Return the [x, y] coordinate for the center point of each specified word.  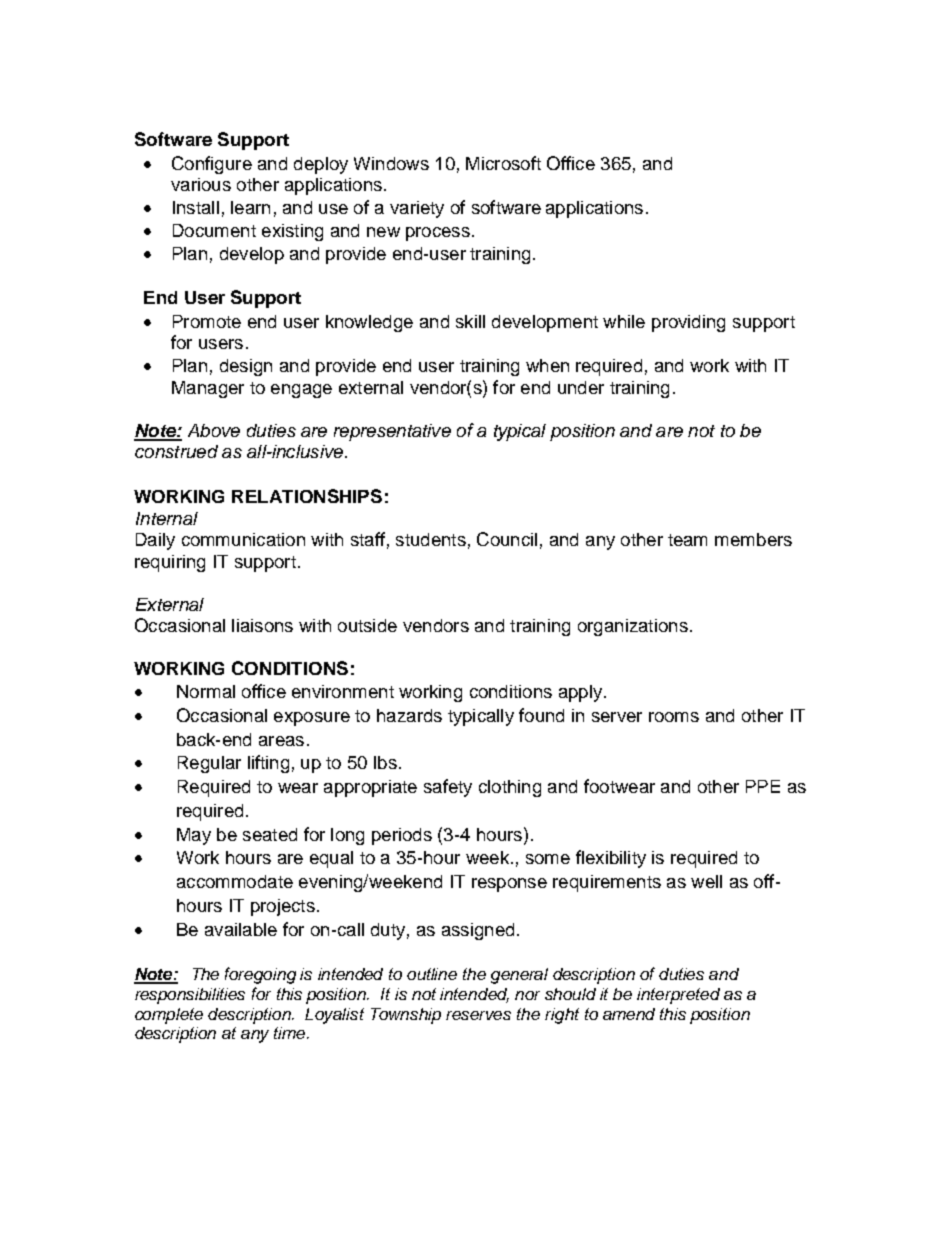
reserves [478, 1015]
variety [417, 209]
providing [688, 323]
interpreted [678, 996]
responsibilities [190, 996]
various [201, 184]
